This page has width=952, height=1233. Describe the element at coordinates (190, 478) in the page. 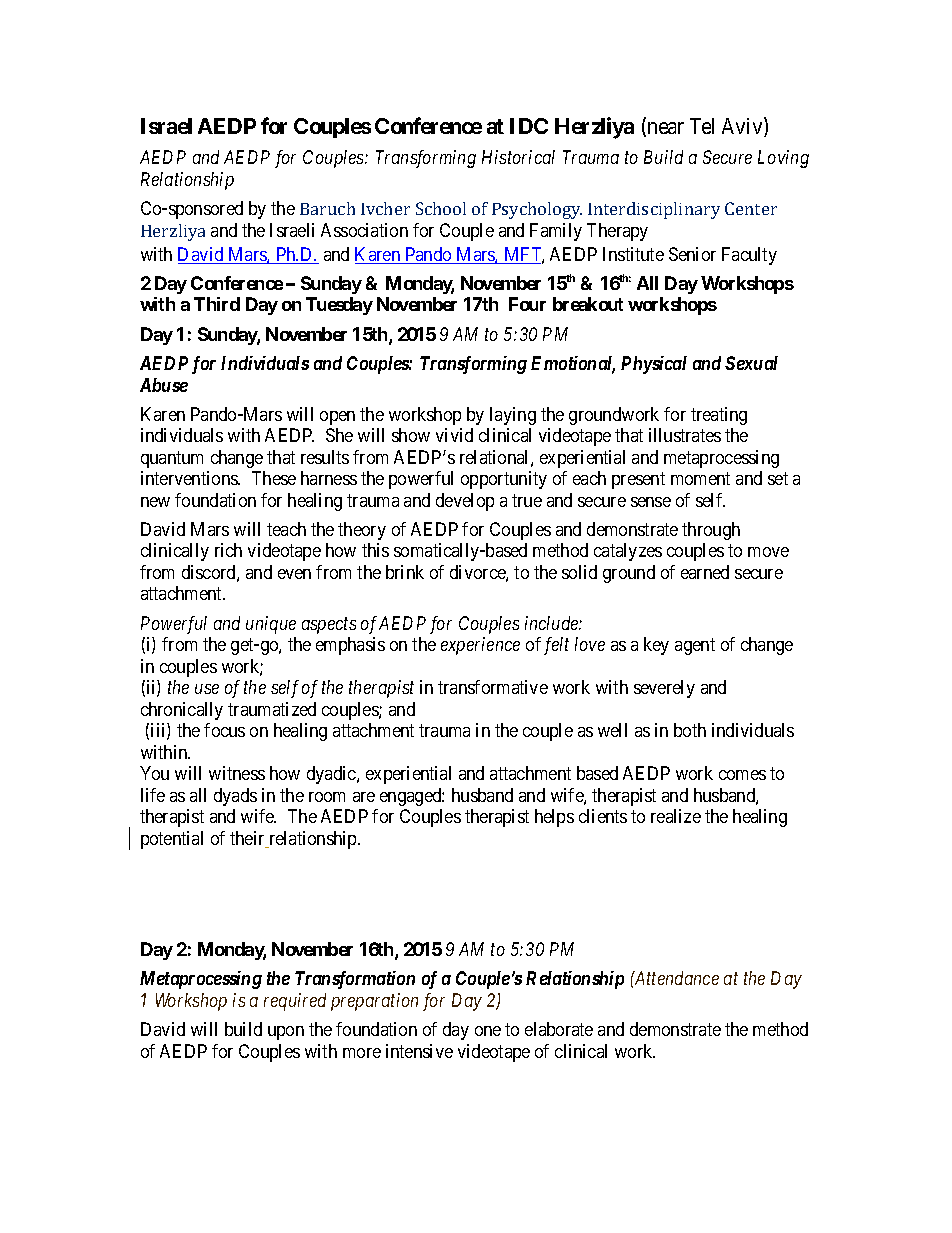

I see `interventions` at that location.
